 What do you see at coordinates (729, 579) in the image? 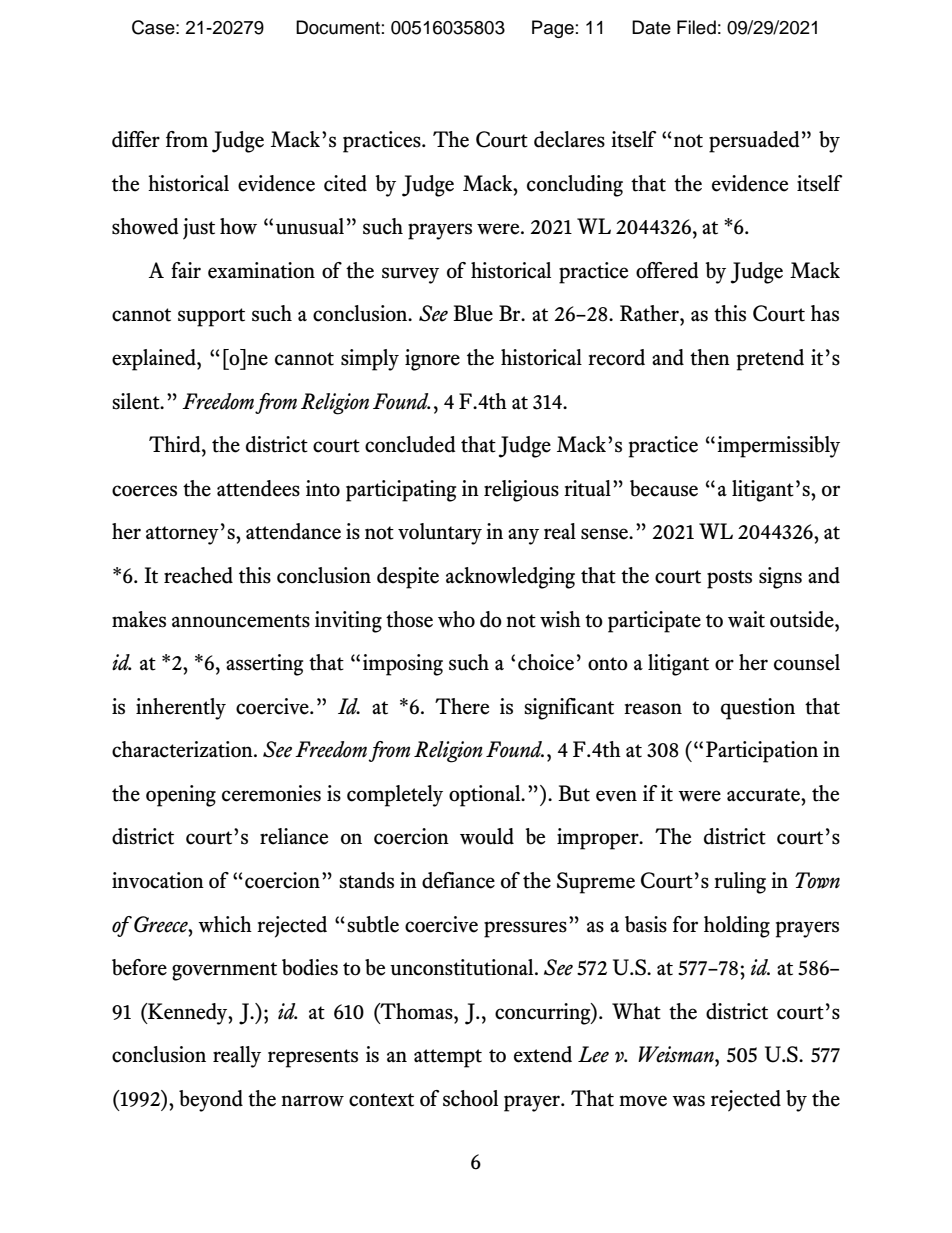
I see `posts` at bounding box center [729, 579].
